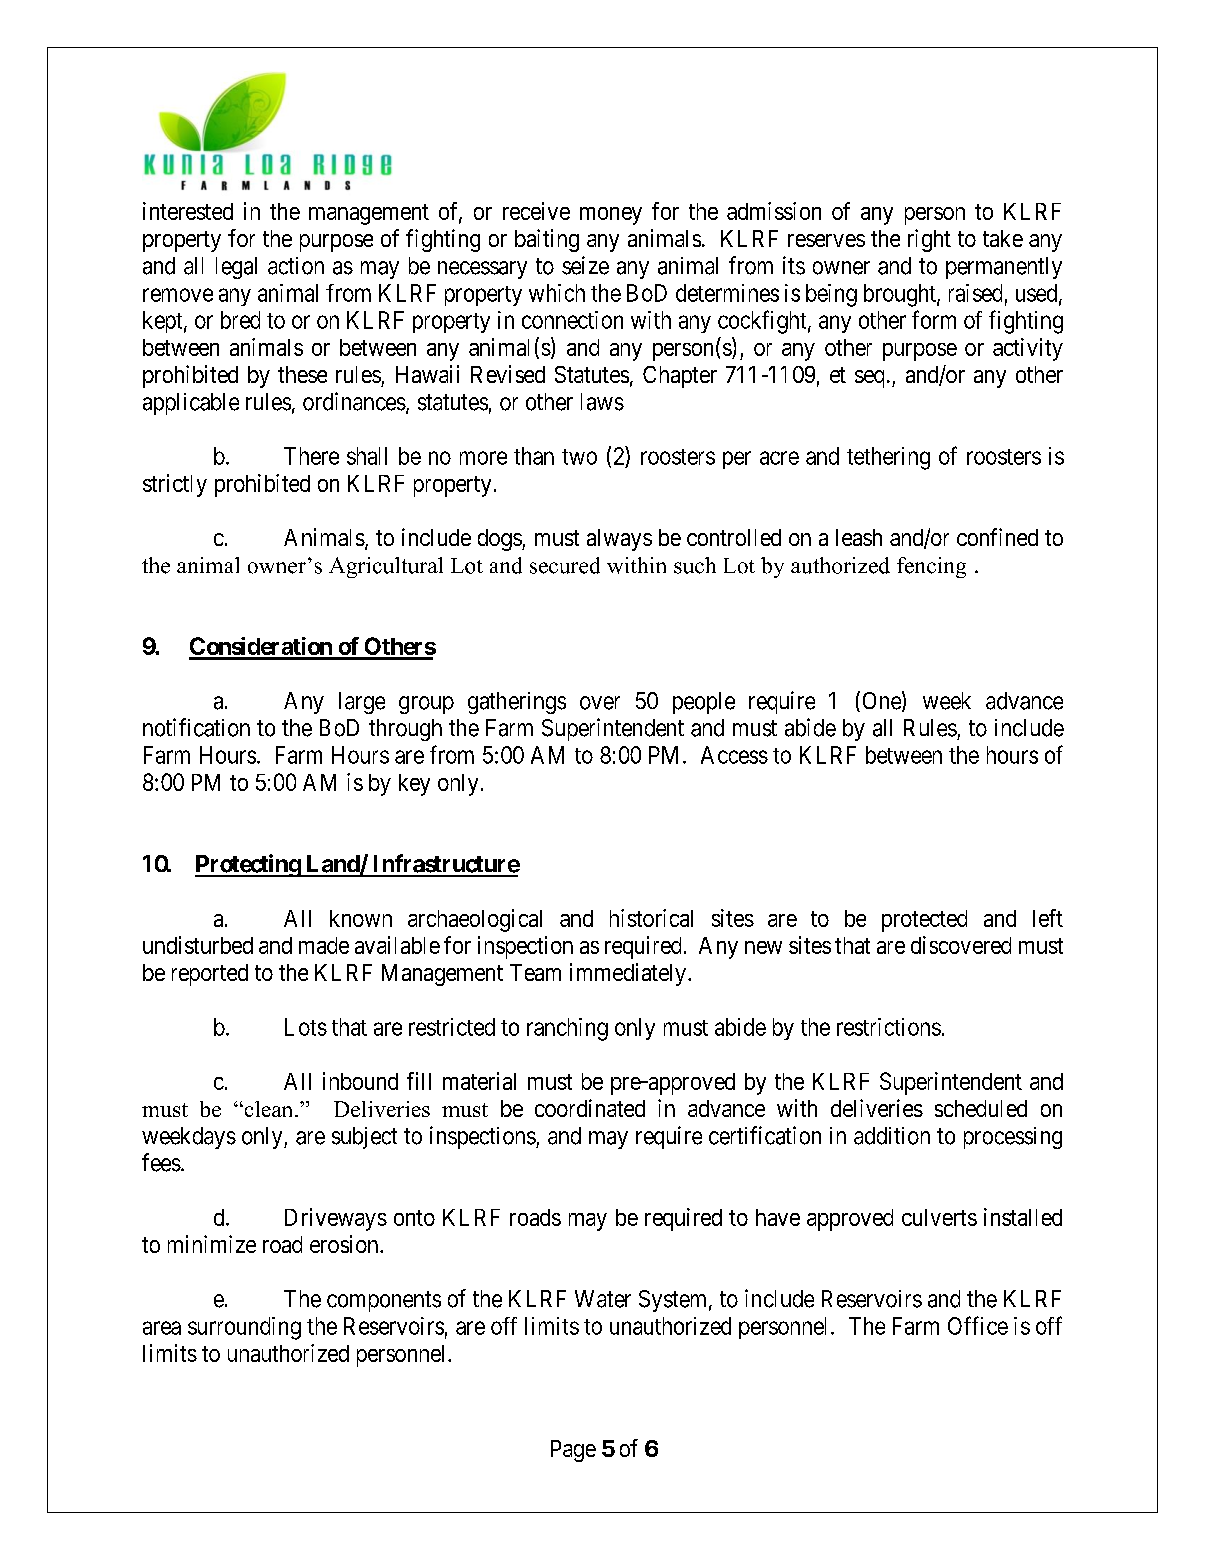  Describe the element at coordinates (306, 1027) in the screenshot. I see `Lots` at that location.
